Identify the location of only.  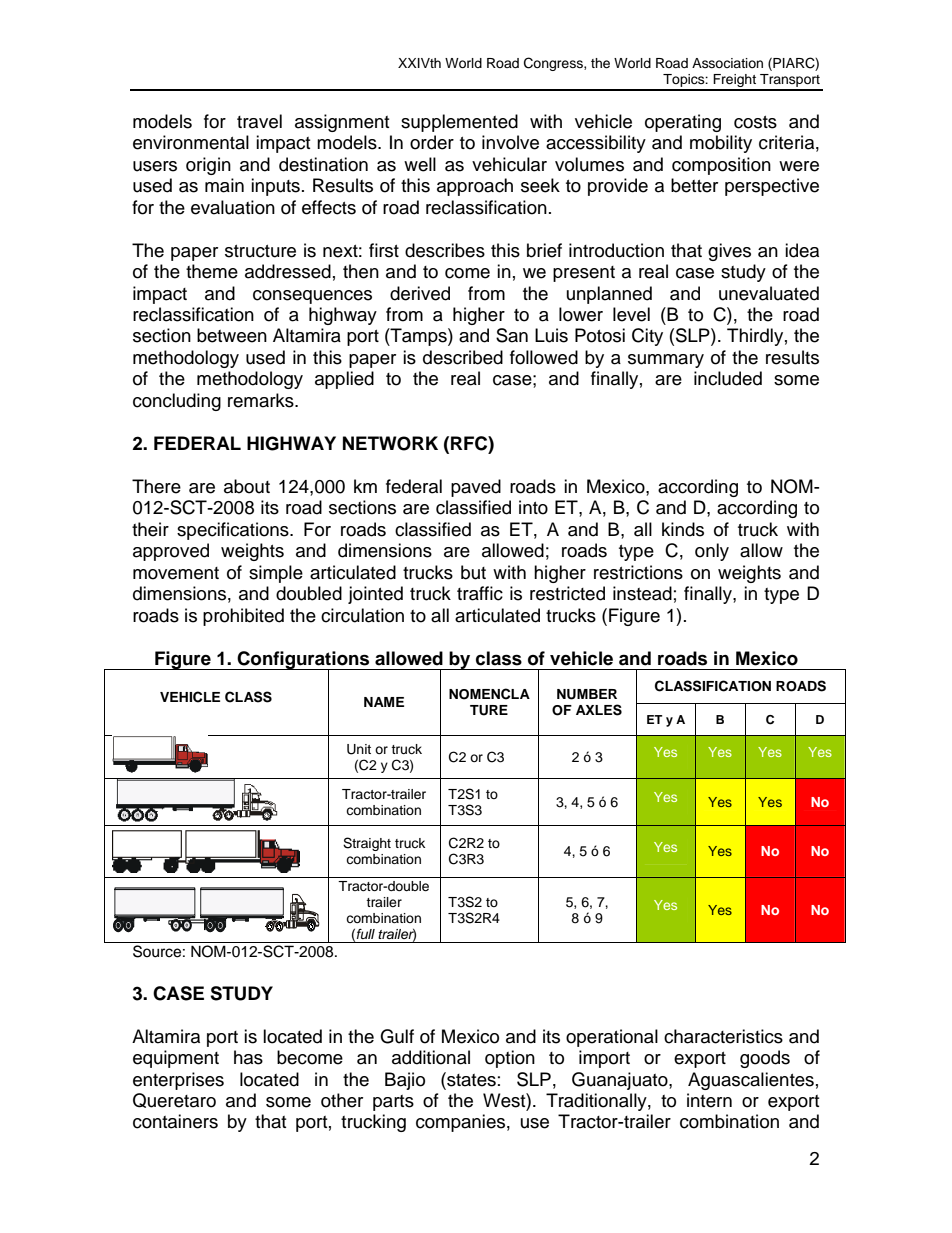
(712, 552).
